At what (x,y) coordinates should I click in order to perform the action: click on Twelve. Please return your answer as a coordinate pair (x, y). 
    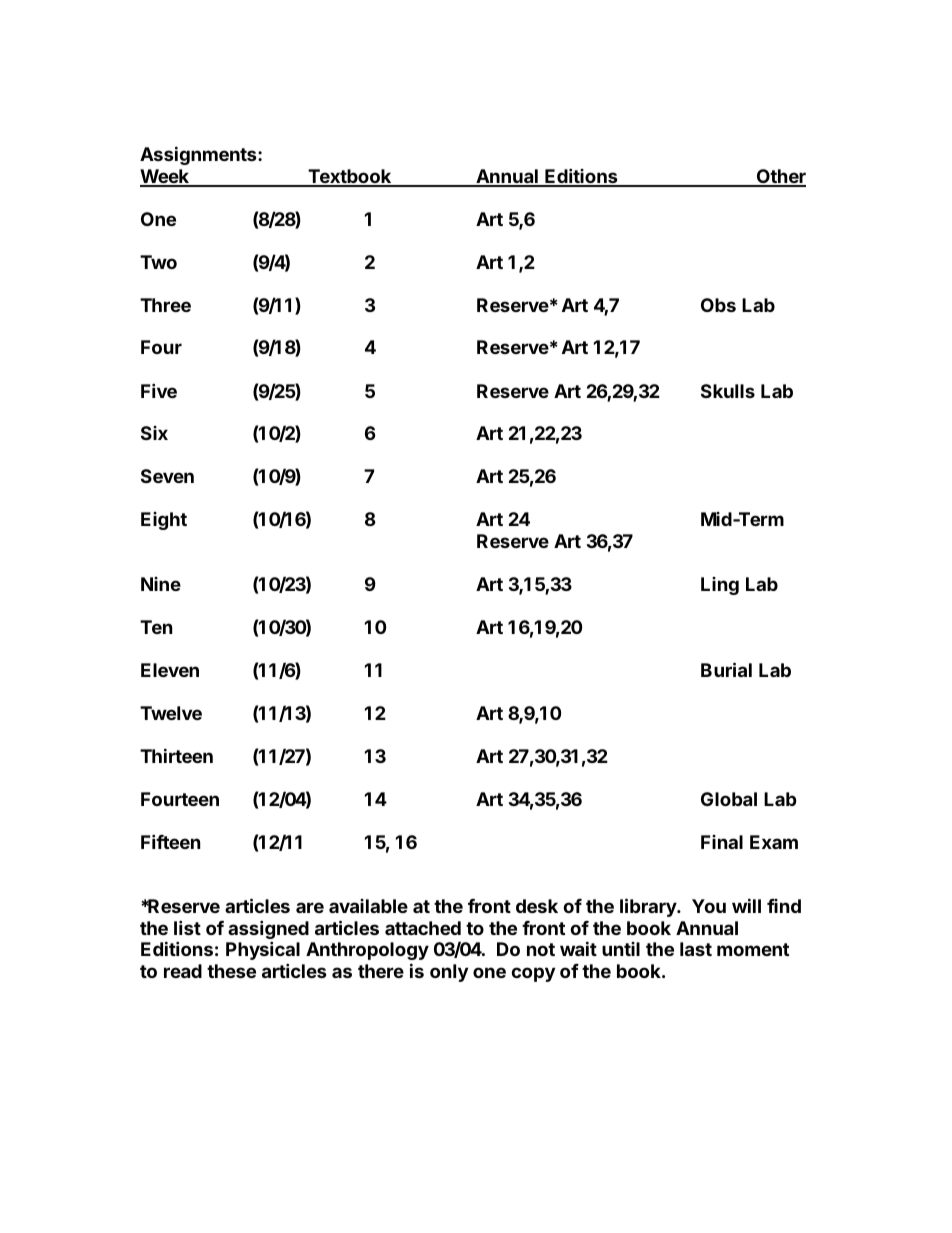
    Looking at the image, I should click on (171, 713).
